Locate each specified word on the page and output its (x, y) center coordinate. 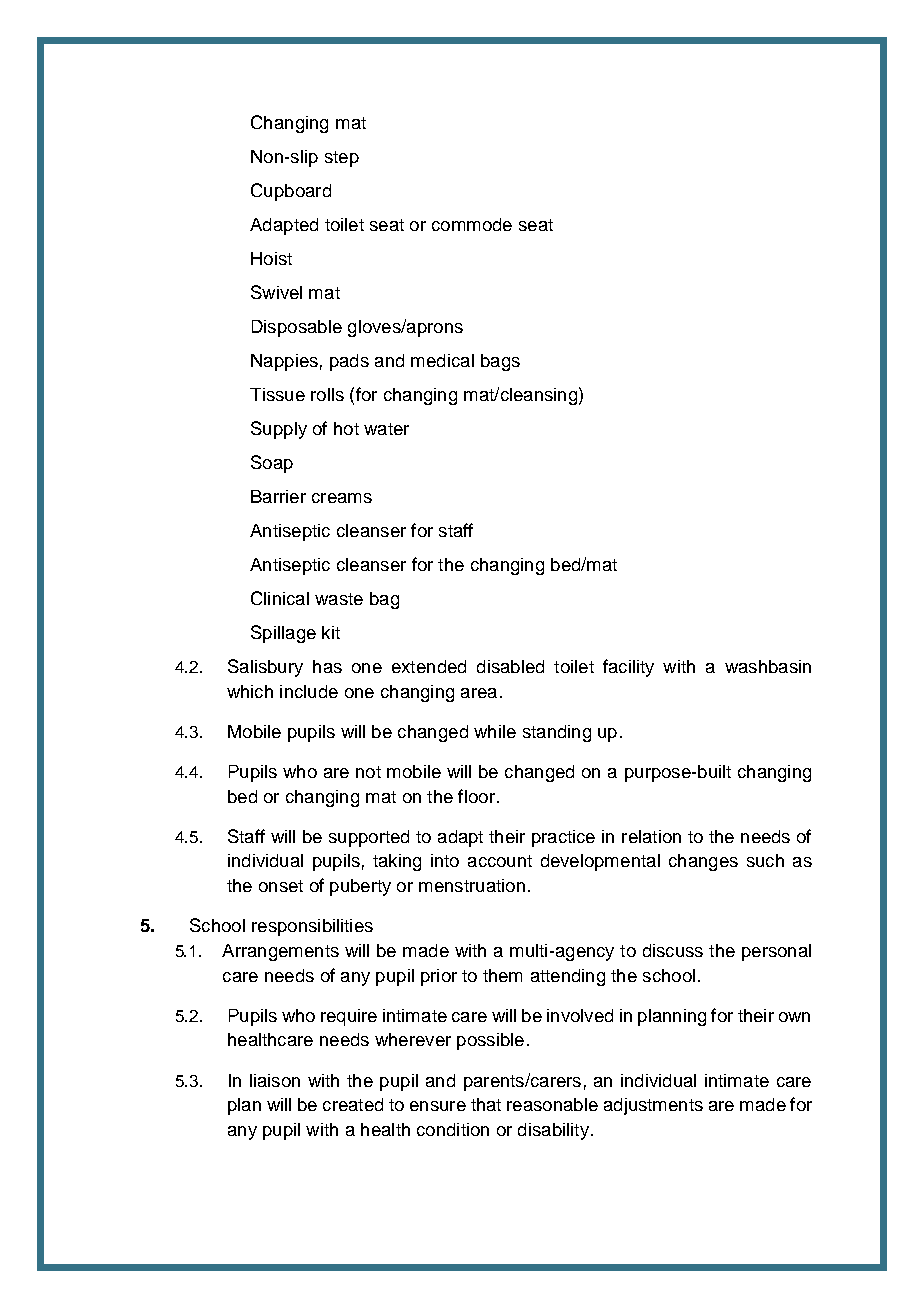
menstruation (472, 885)
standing (557, 733)
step (342, 159)
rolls (327, 394)
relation (651, 836)
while (495, 731)
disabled (510, 666)
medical (442, 360)
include (309, 691)
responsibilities (312, 927)
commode (472, 224)
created (353, 1104)
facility (628, 668)
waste (339, 599)
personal (776, 952)
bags (500, 362)
